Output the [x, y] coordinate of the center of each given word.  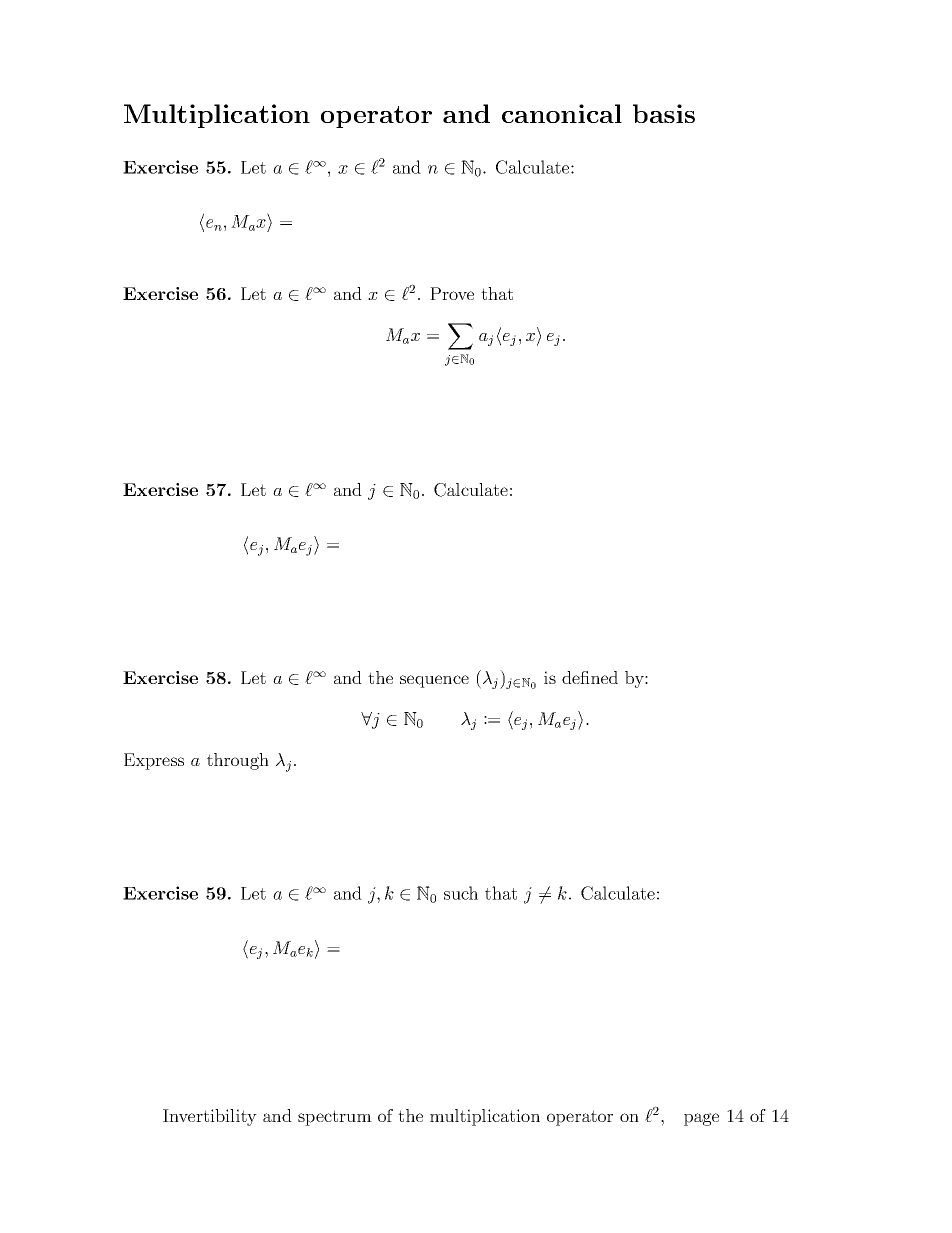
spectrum [335, 1118]
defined [590, 677]
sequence [434, 681]
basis [664, 113]
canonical [562, 113]
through [238, 761]
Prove [452, 293]
